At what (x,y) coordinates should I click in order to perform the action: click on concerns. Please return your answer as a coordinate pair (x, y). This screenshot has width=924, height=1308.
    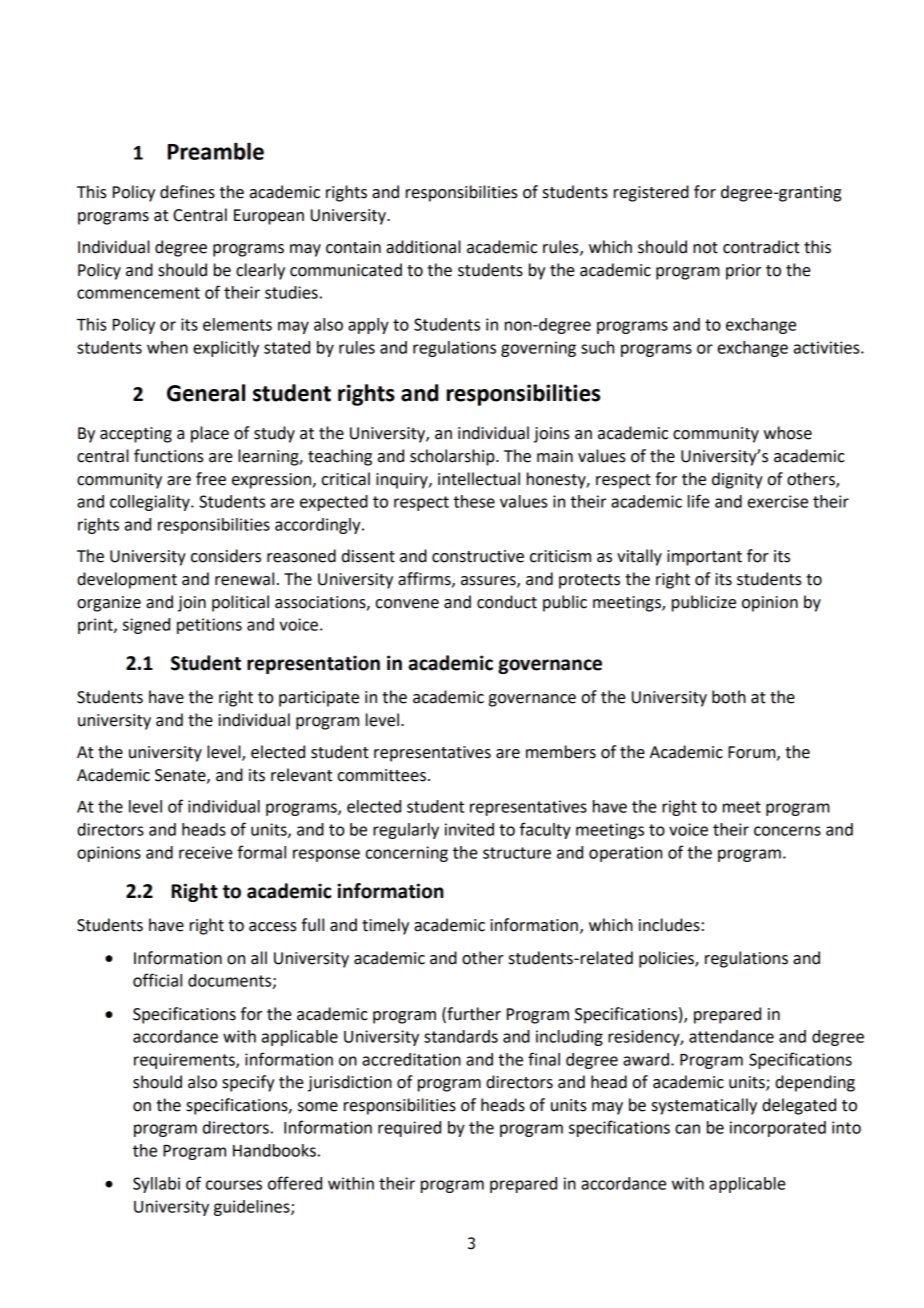
    Looking at the image, I should click on (787, 831).
